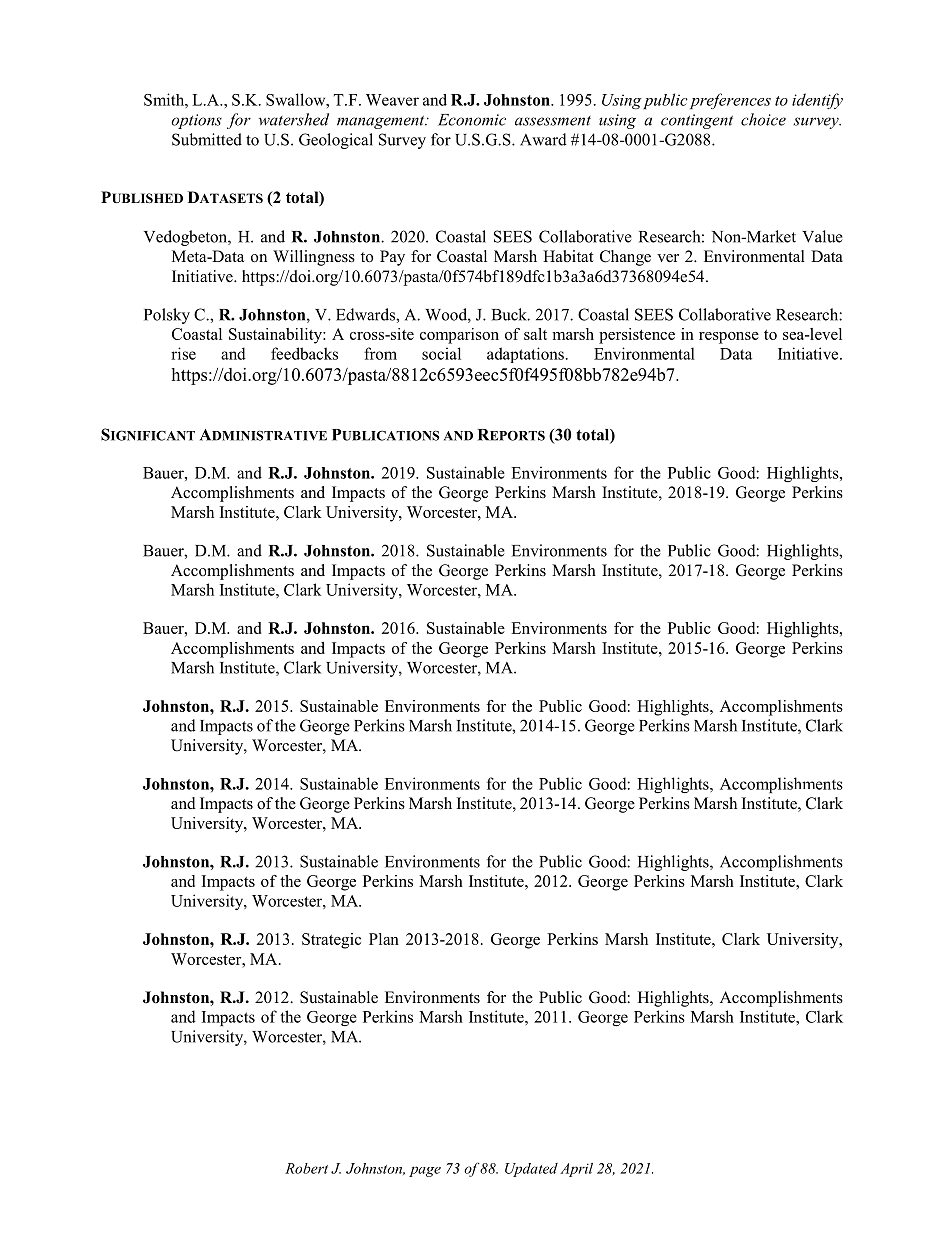 Image resolution: width=952 pixels, height=1233 pixels. Describe the element at coordinates (304, 353) in the screenshot. I see `feedbacks` at that location.
